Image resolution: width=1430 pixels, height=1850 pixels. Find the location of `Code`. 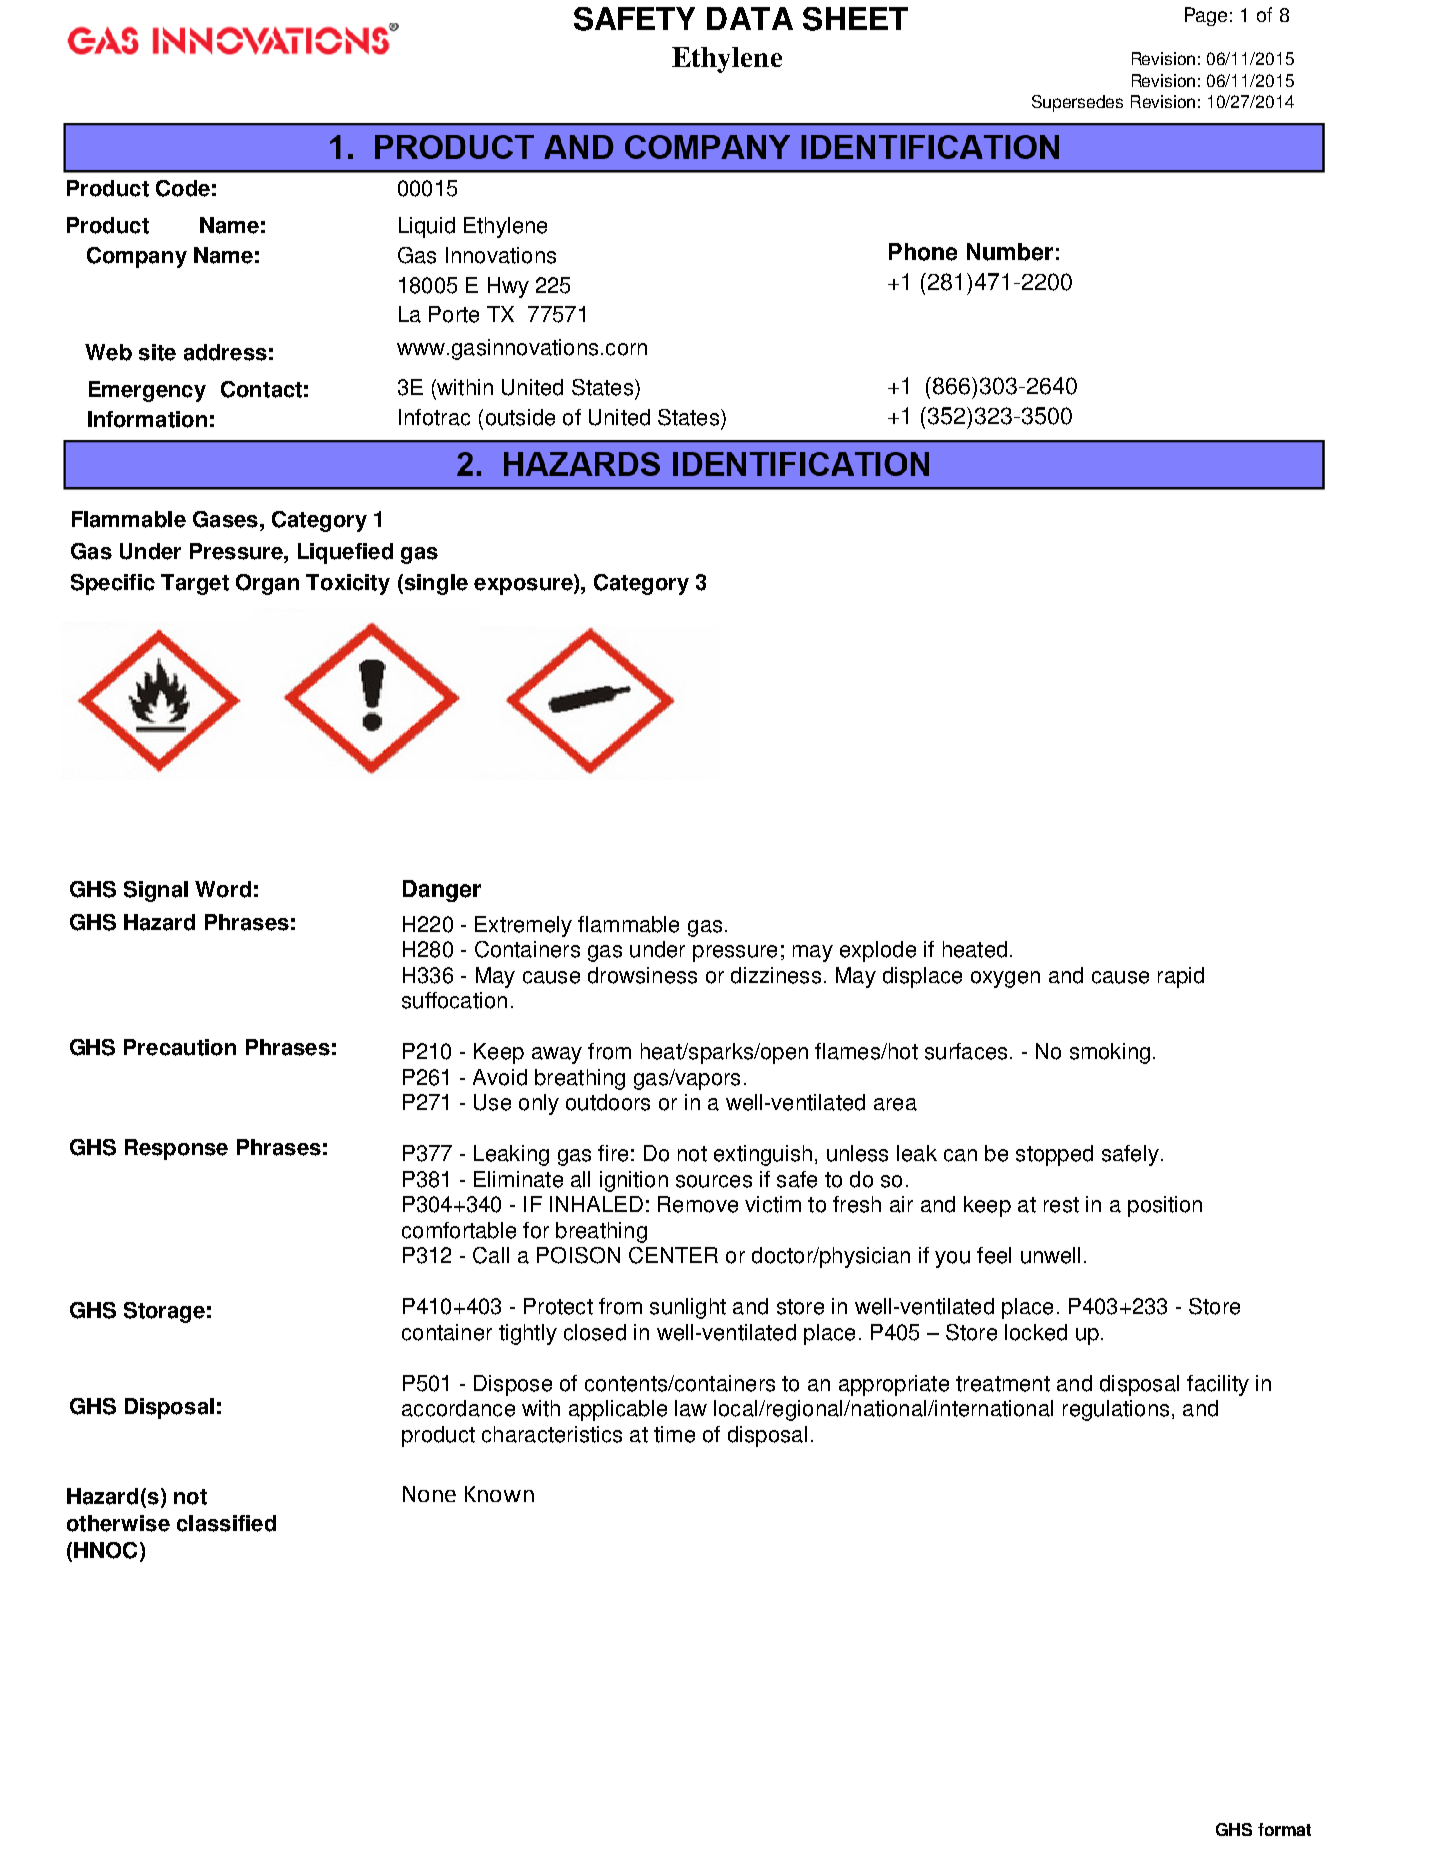

Code is located at coordinates (183, 188).
